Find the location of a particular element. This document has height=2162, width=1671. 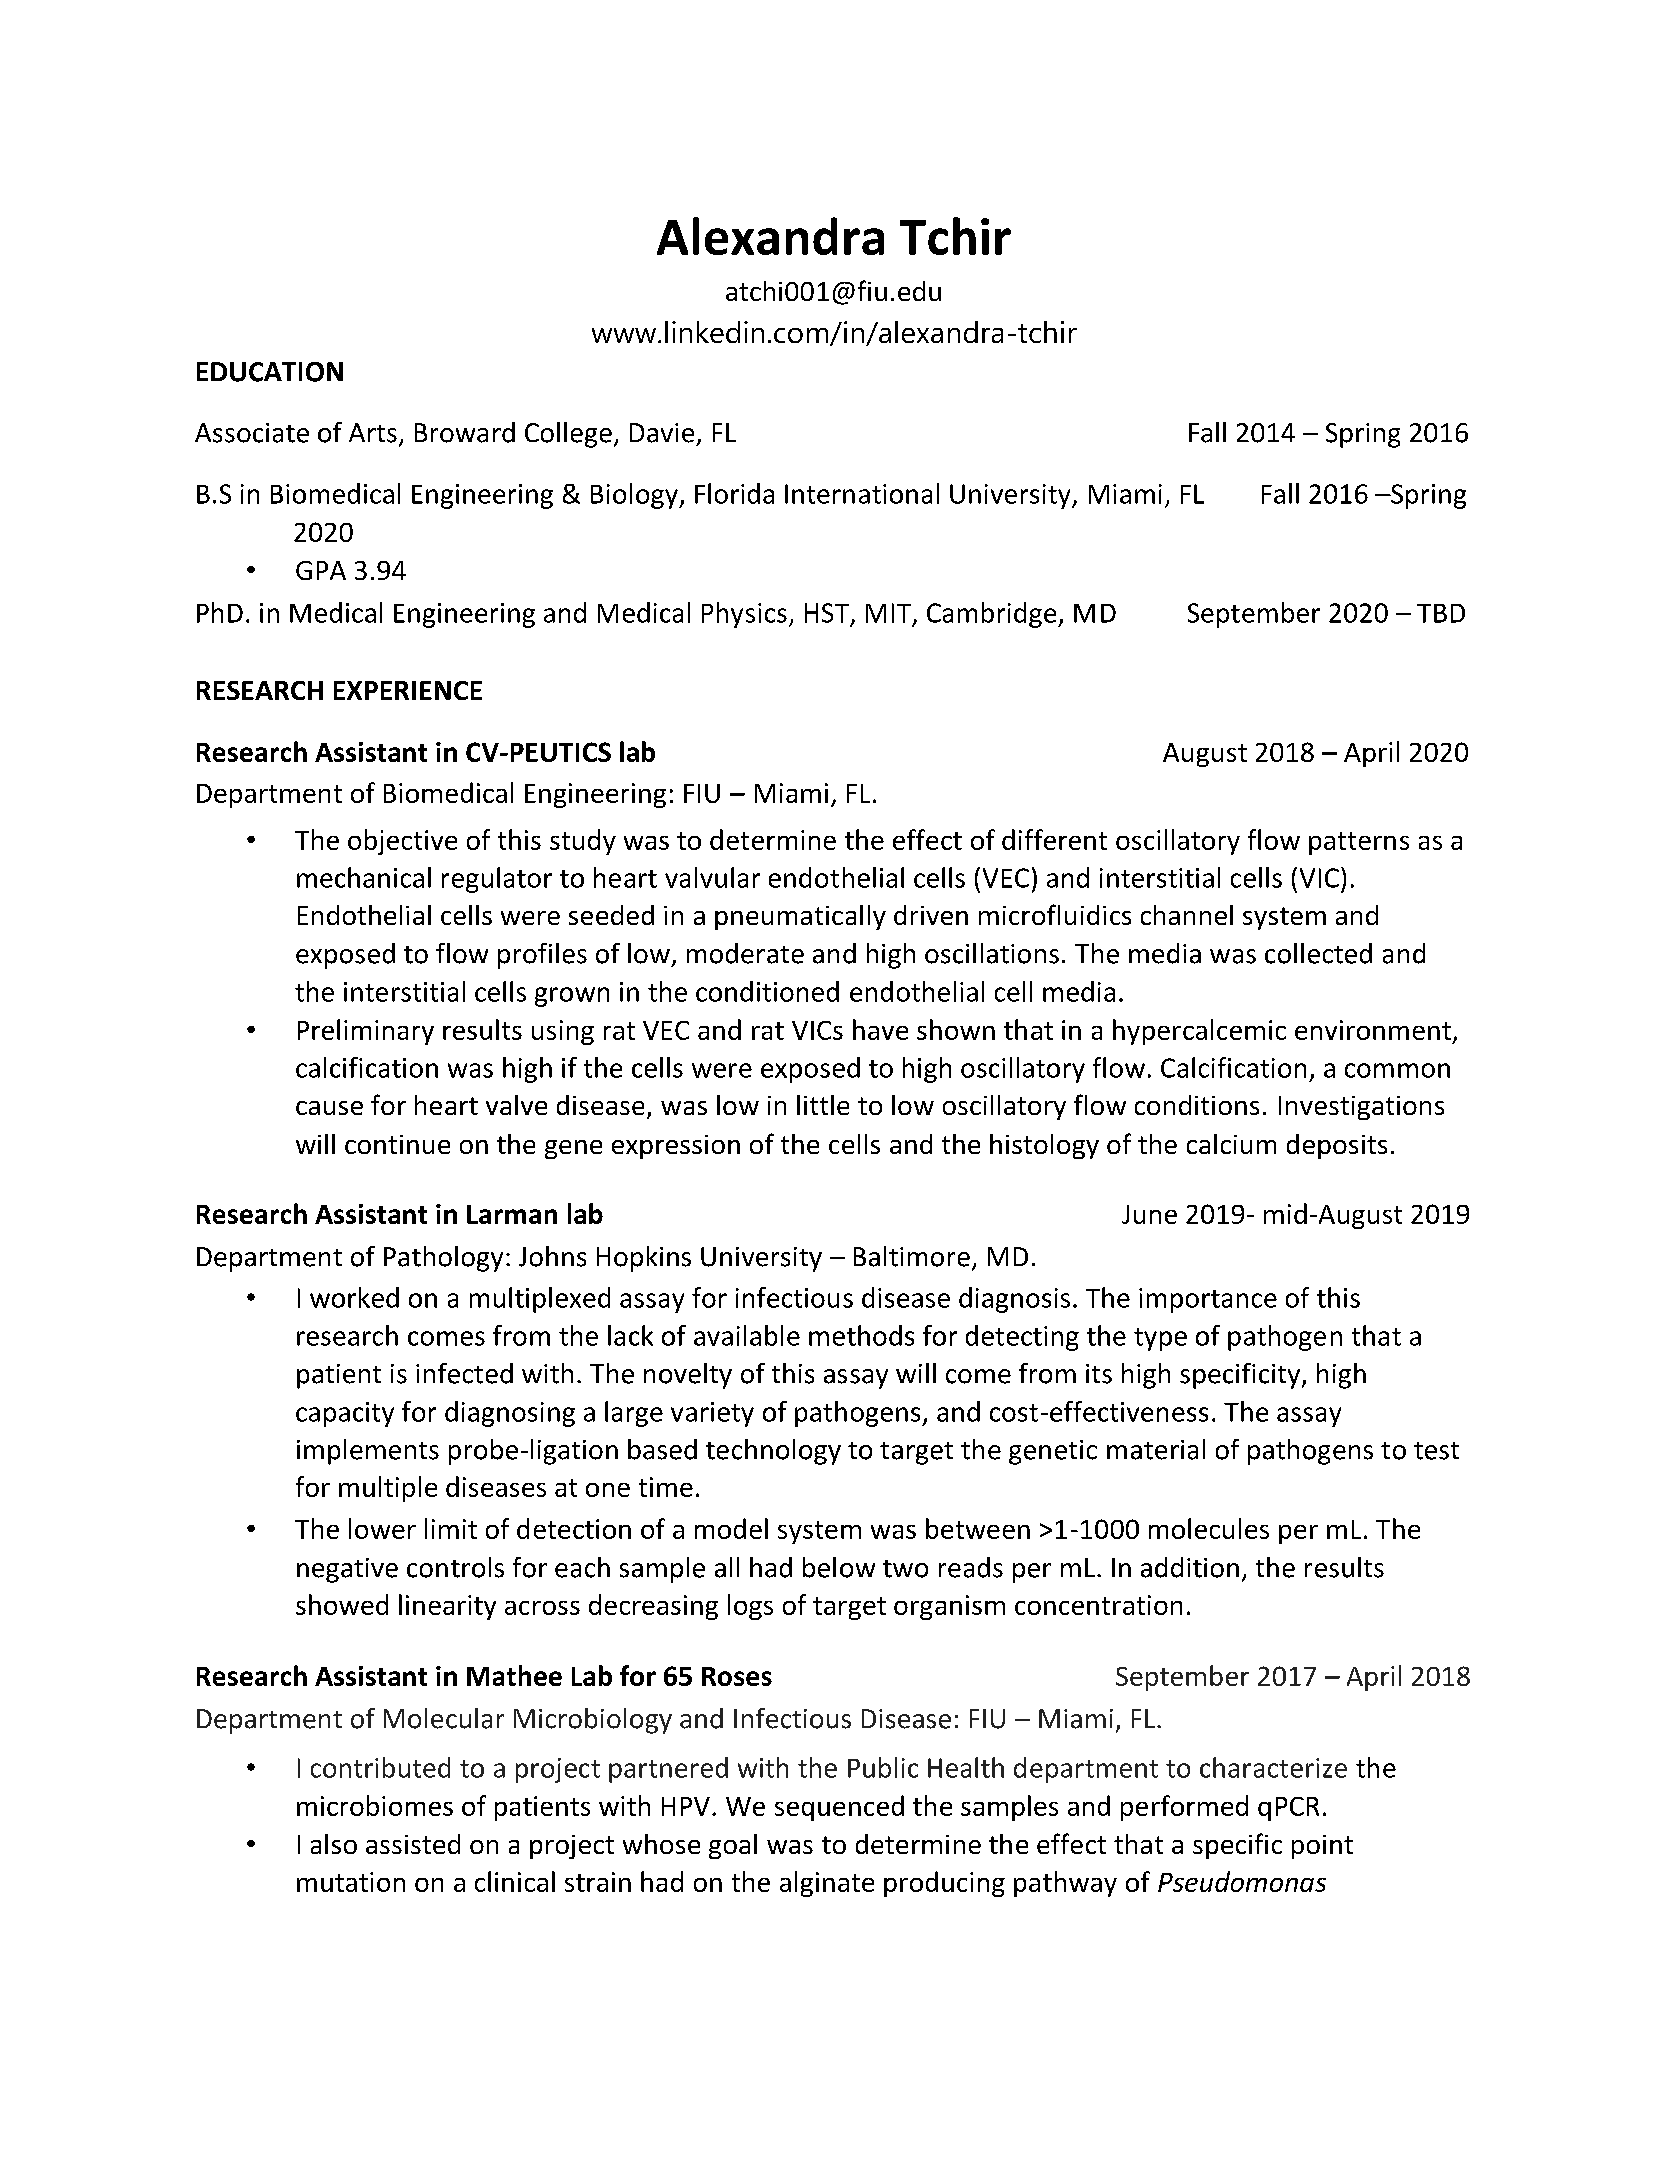

importance is located at coordinates (1208, 1300).
